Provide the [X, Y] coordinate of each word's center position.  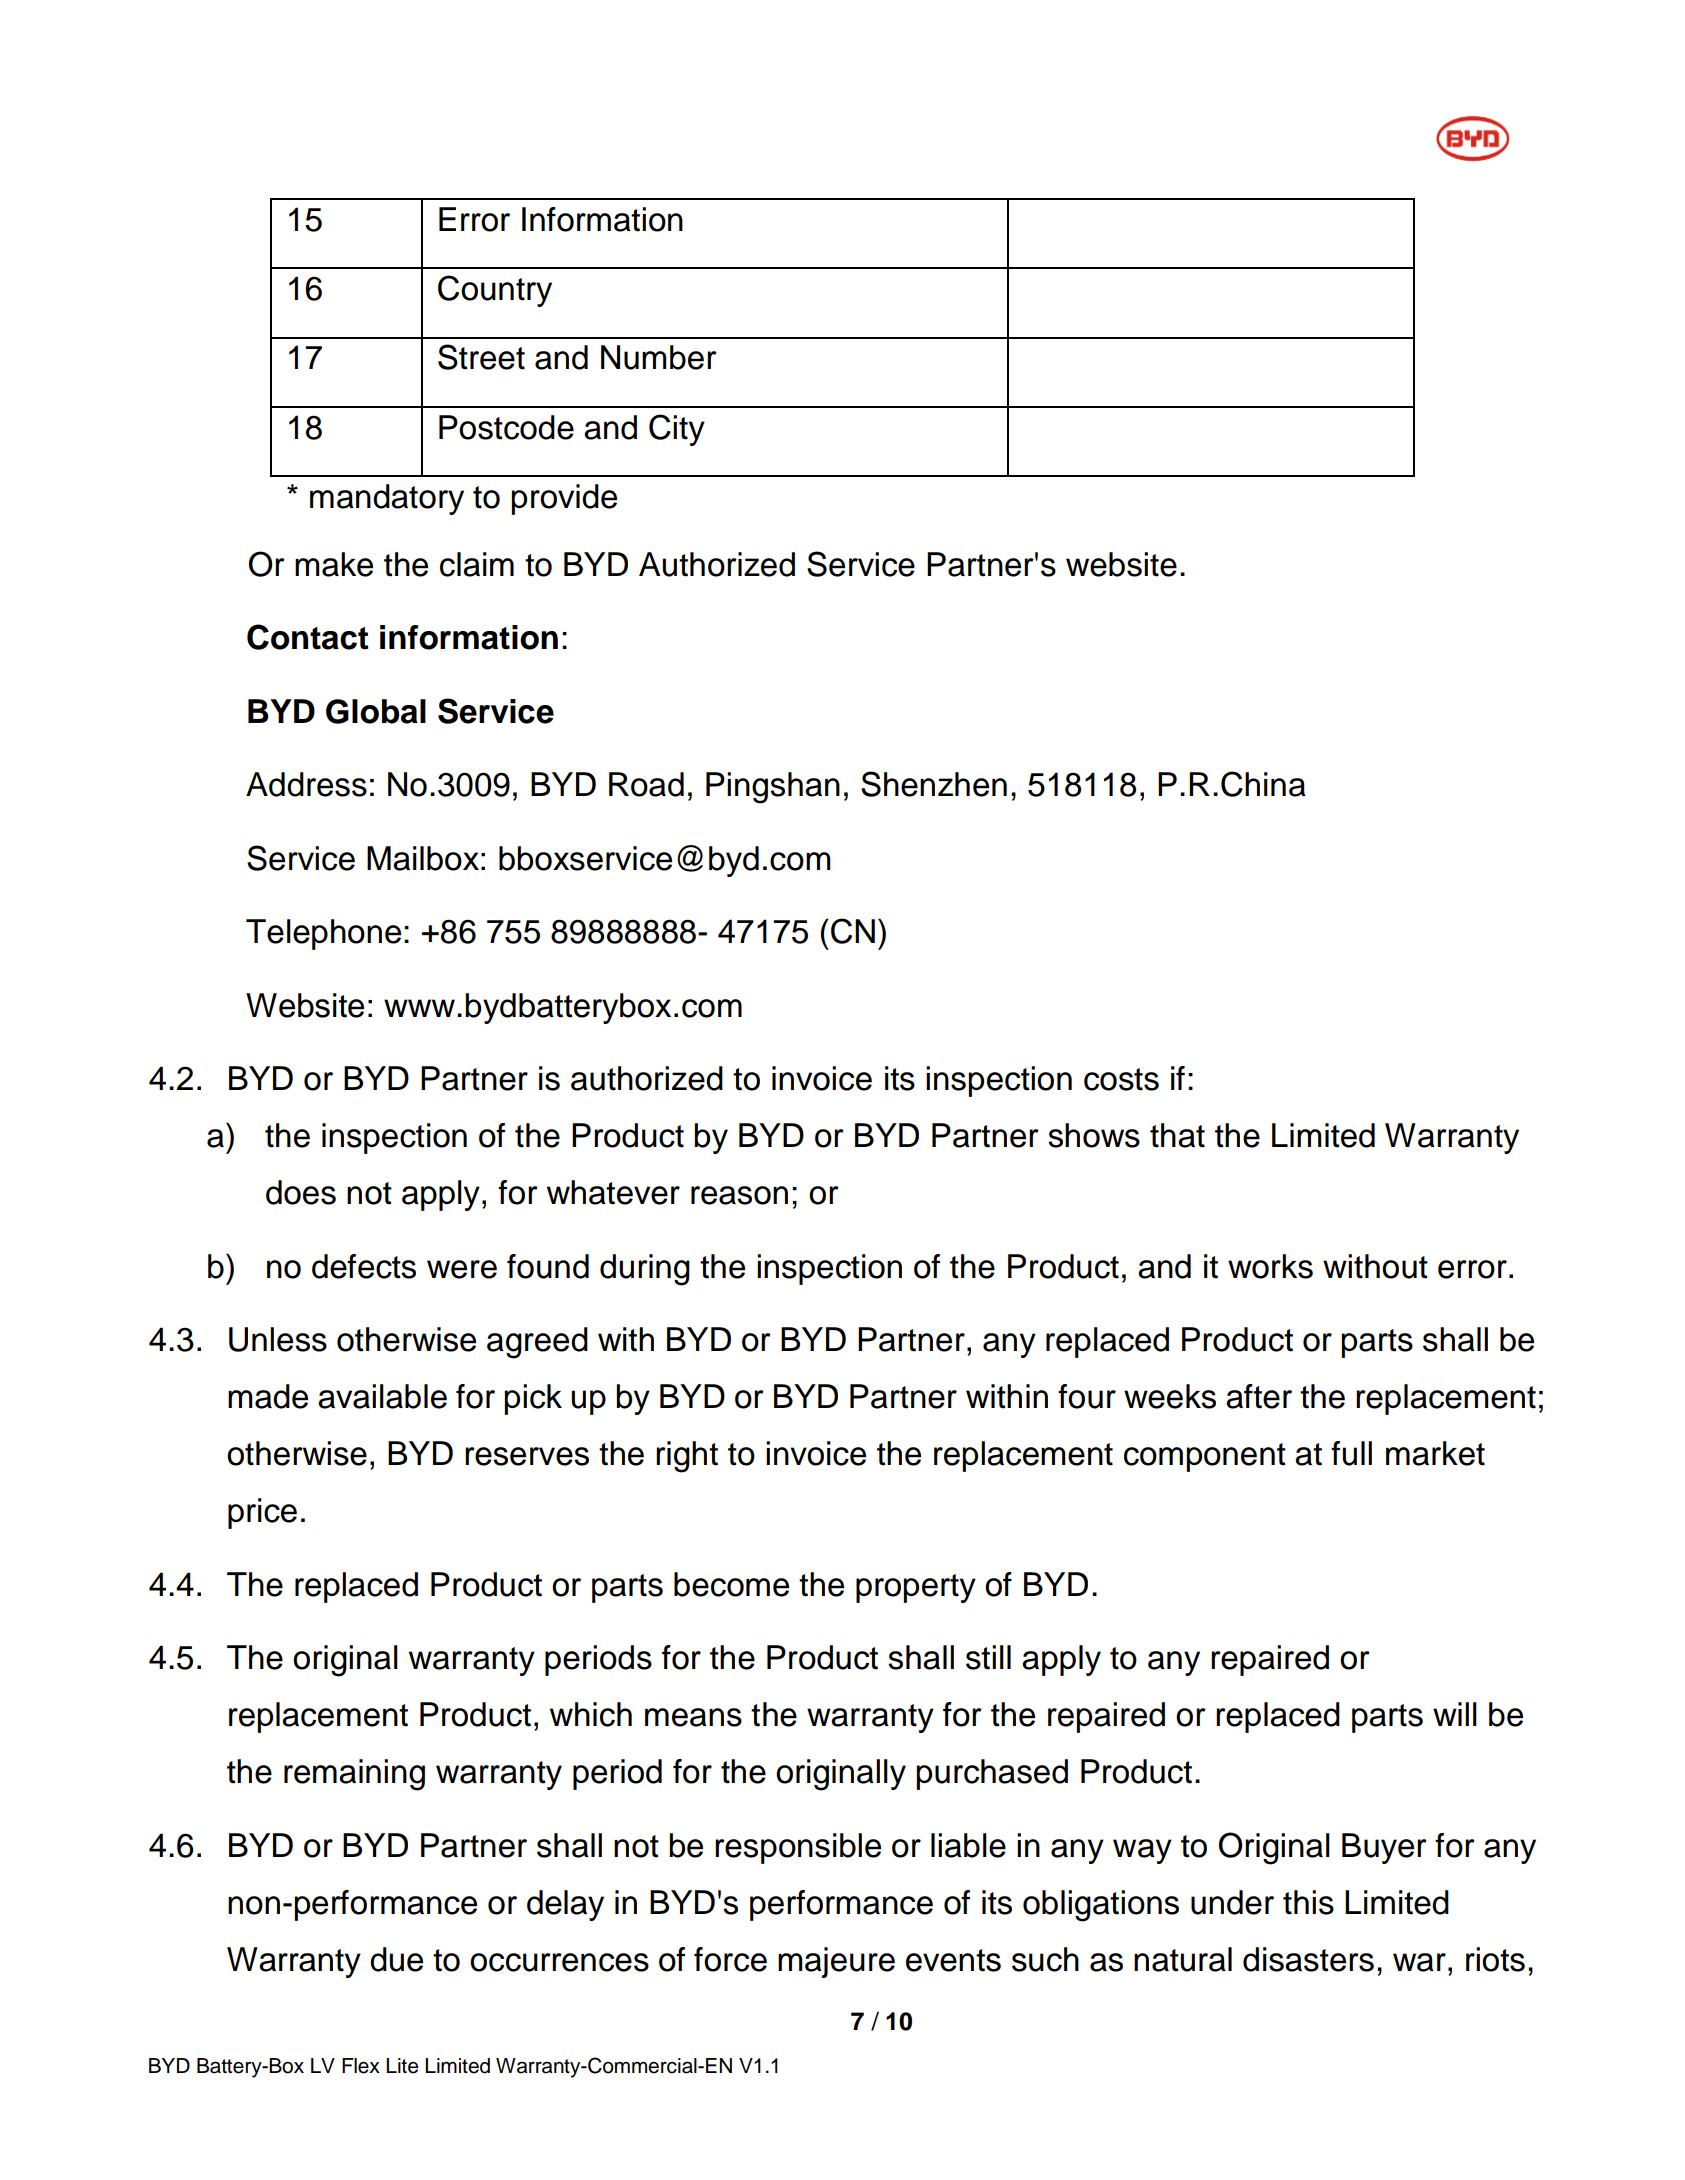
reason [739, 1195]
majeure [836, 1962]
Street [481, 357]
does [301, 1192]
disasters [1308, 1959]
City [677, 430]
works [1270, 1266]
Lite [402, 2066]
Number [659, 357]
